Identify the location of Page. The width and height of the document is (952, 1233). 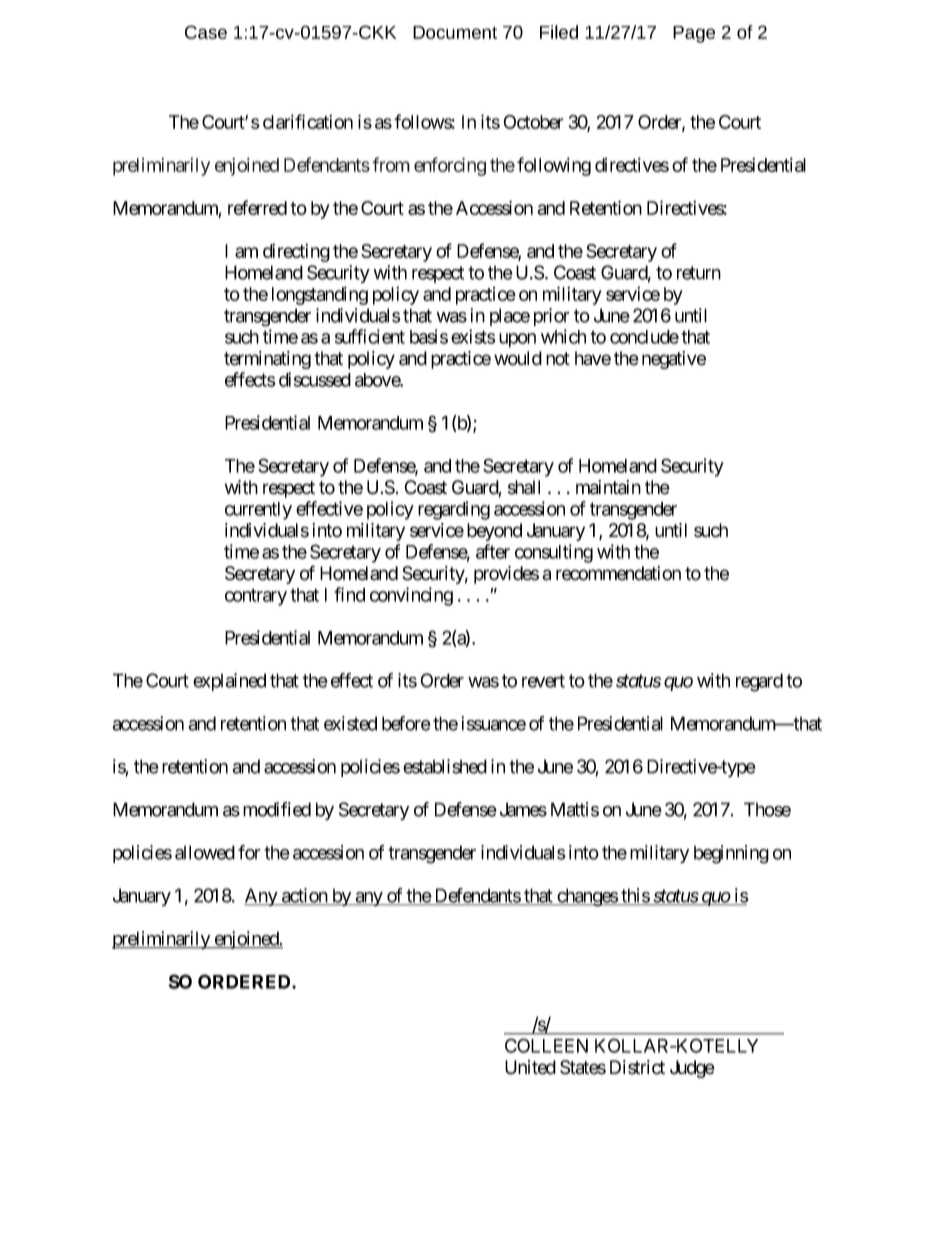
(694, 34).
